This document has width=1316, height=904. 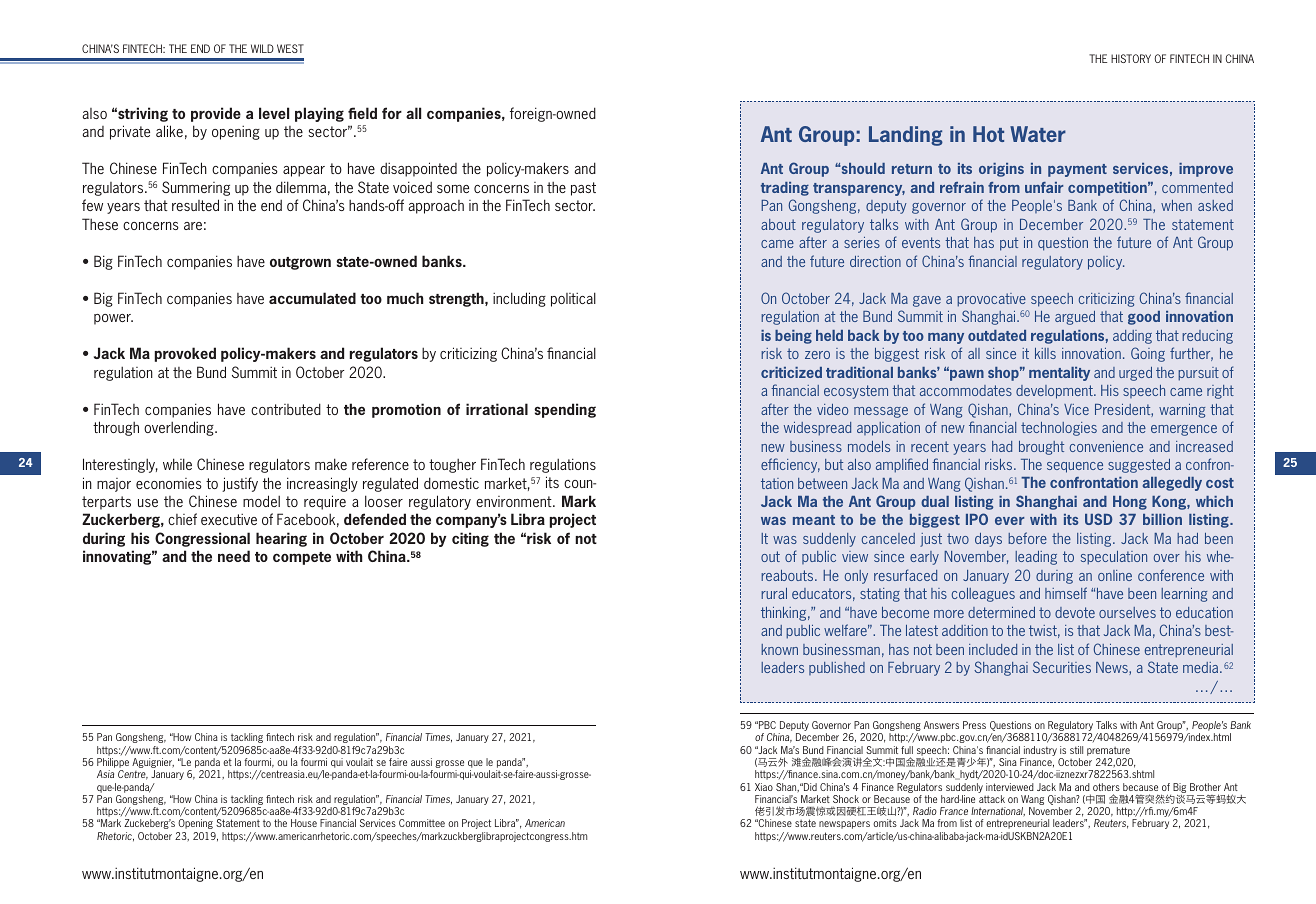 What do you see at coordinates (304, 823) in the document?
I see `House` at bounding box center [304, 823].
